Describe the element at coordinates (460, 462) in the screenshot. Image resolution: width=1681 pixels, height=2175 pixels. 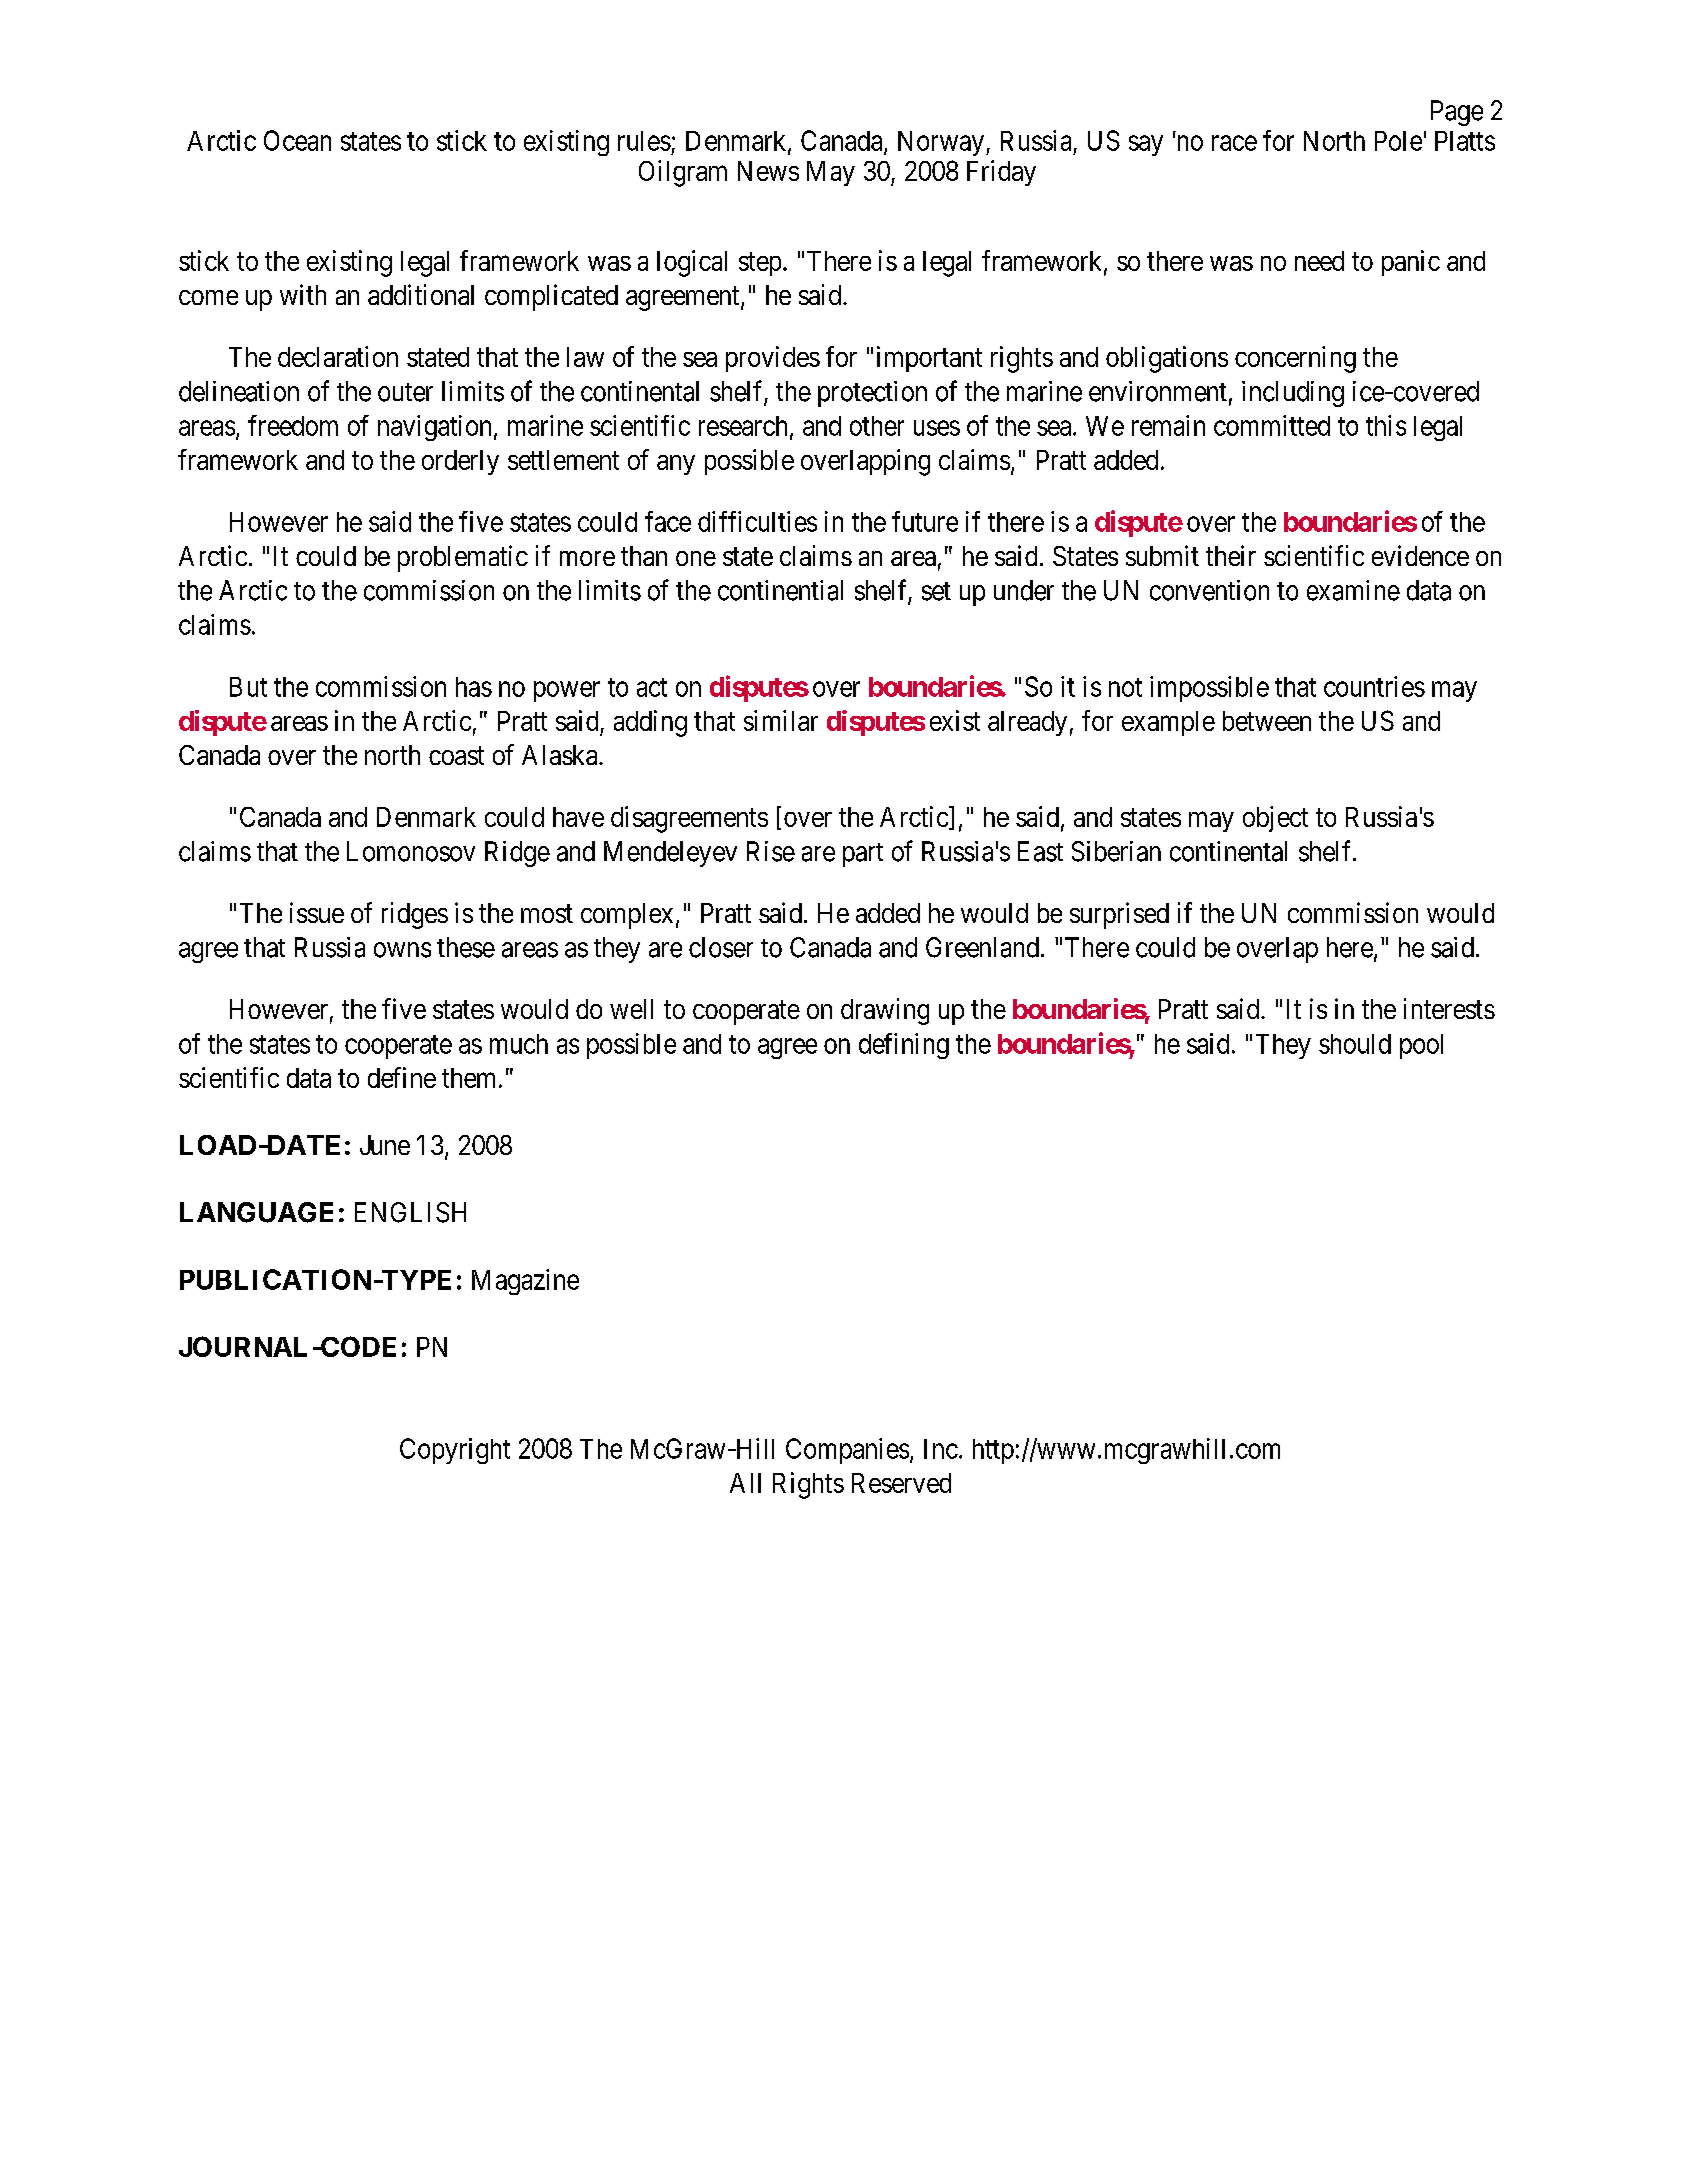
I see `orderly` at that location.
